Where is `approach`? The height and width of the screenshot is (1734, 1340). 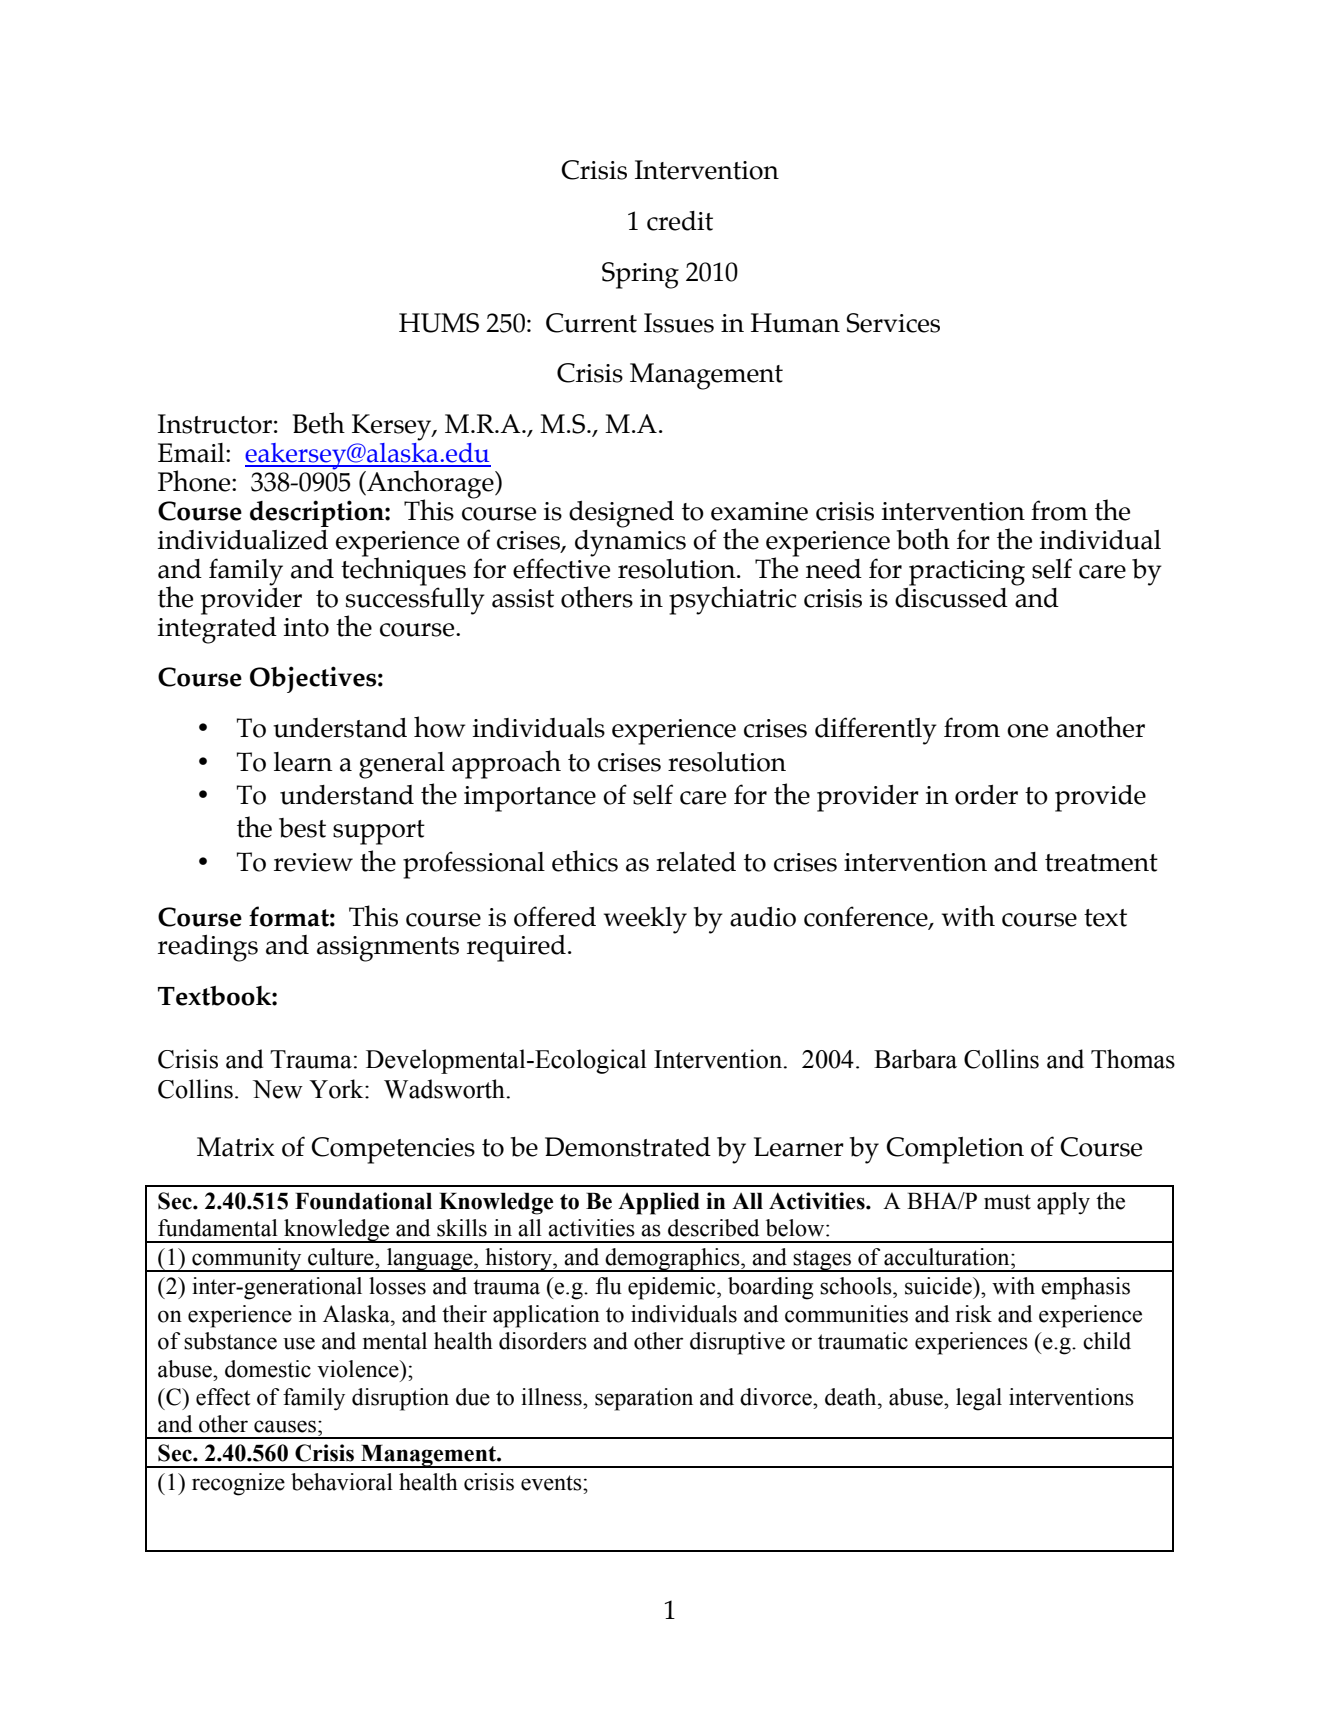 approach is located at coordinates (506, 764).
